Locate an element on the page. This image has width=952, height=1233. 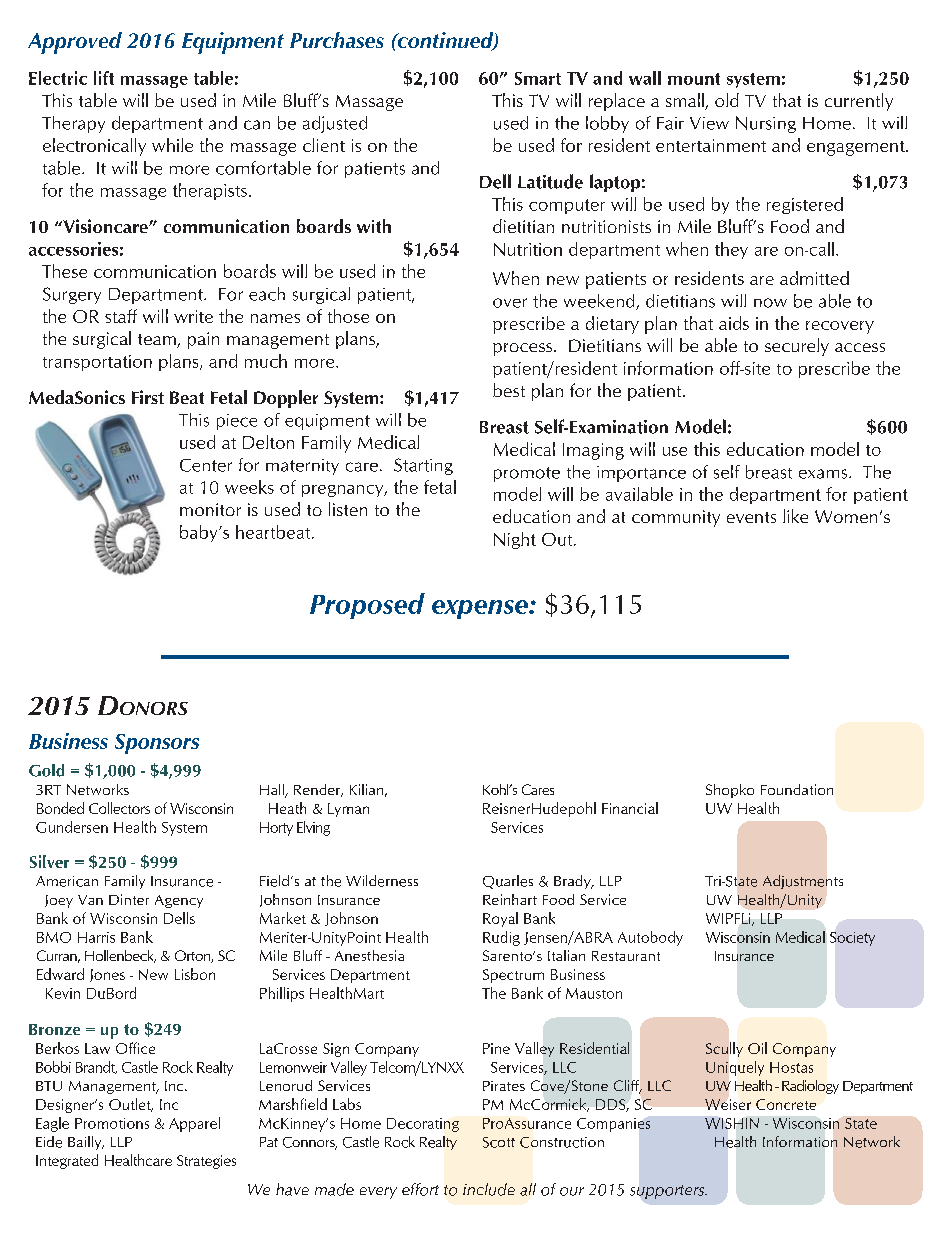
Smart is located at coordinates (538, 78).
